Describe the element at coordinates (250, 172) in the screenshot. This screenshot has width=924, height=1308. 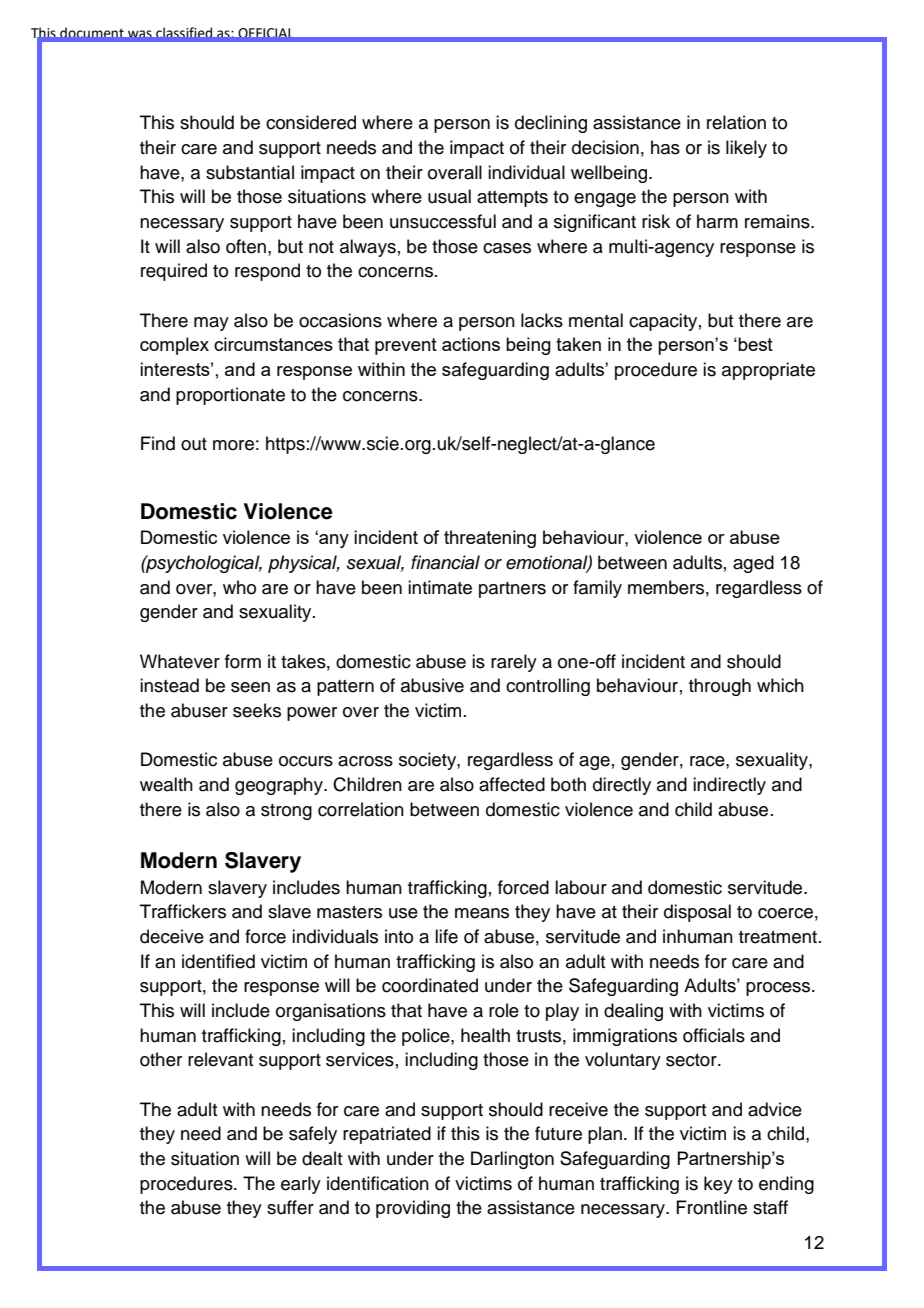
I see `substantial` at that location.
